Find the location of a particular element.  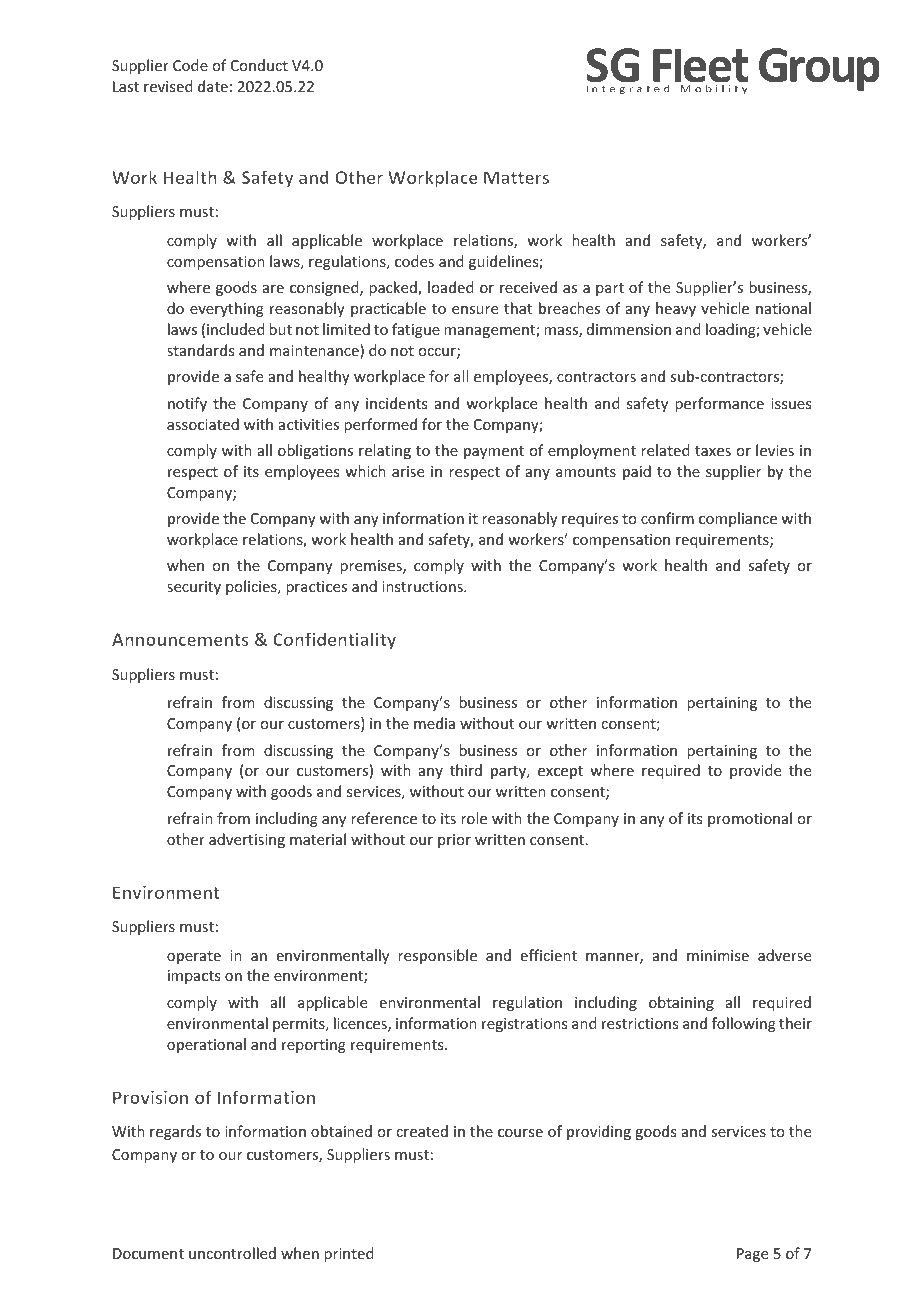

date is located at coordinates (213, 86).
